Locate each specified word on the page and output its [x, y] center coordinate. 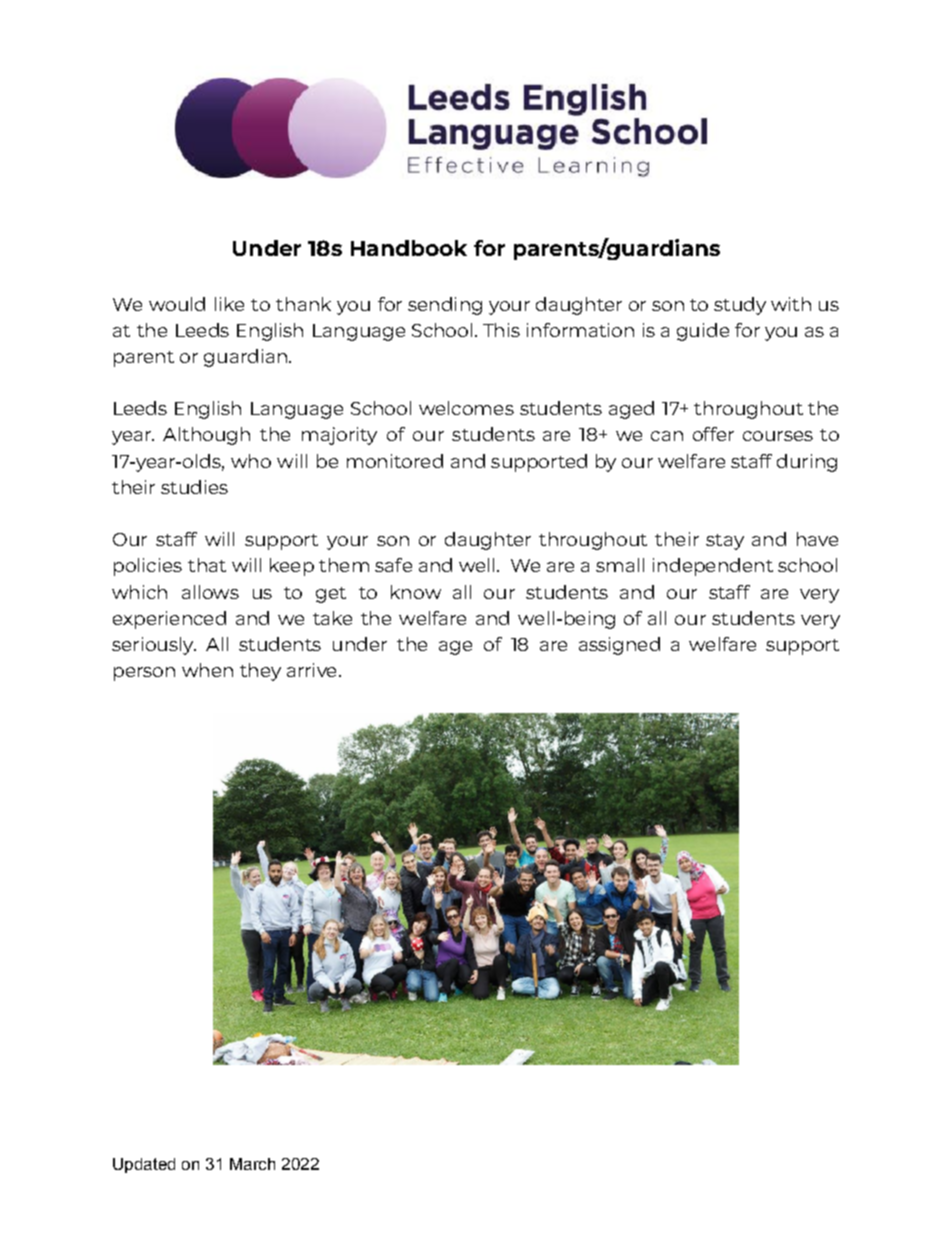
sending [445, 306]
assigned [619, 646]
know [416, 592]
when [207, 670]
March [252, 1164]
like [229, 304]
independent [713, 567]
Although [206, 436]
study [740, 306]
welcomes [466, 408]
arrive [311, 670]
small [620, 565]
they [260, 672]
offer [713, 434]
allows [210, 592]
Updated [144, 1165]
